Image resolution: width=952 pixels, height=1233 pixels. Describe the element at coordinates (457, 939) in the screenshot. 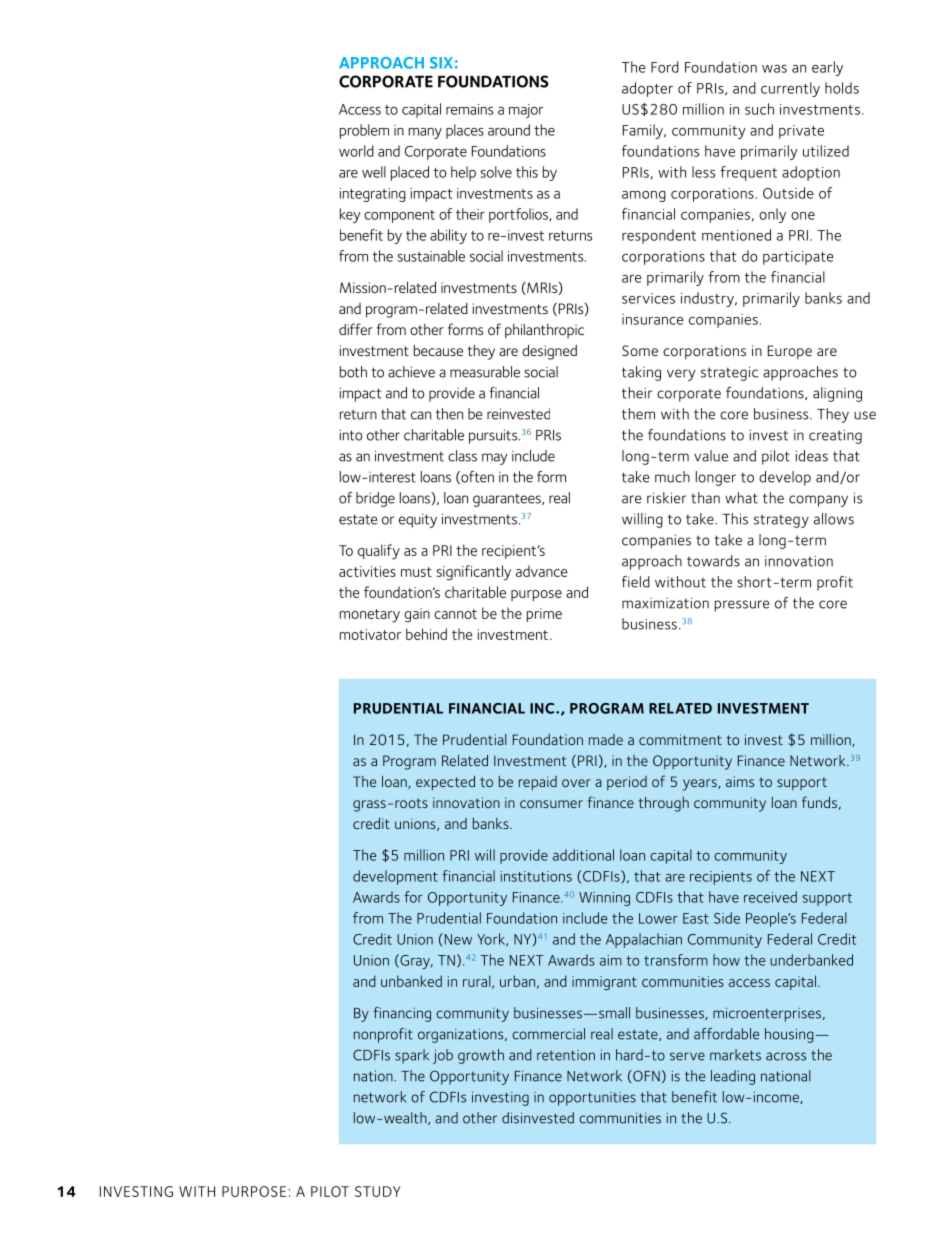

I see `New` at that location.
